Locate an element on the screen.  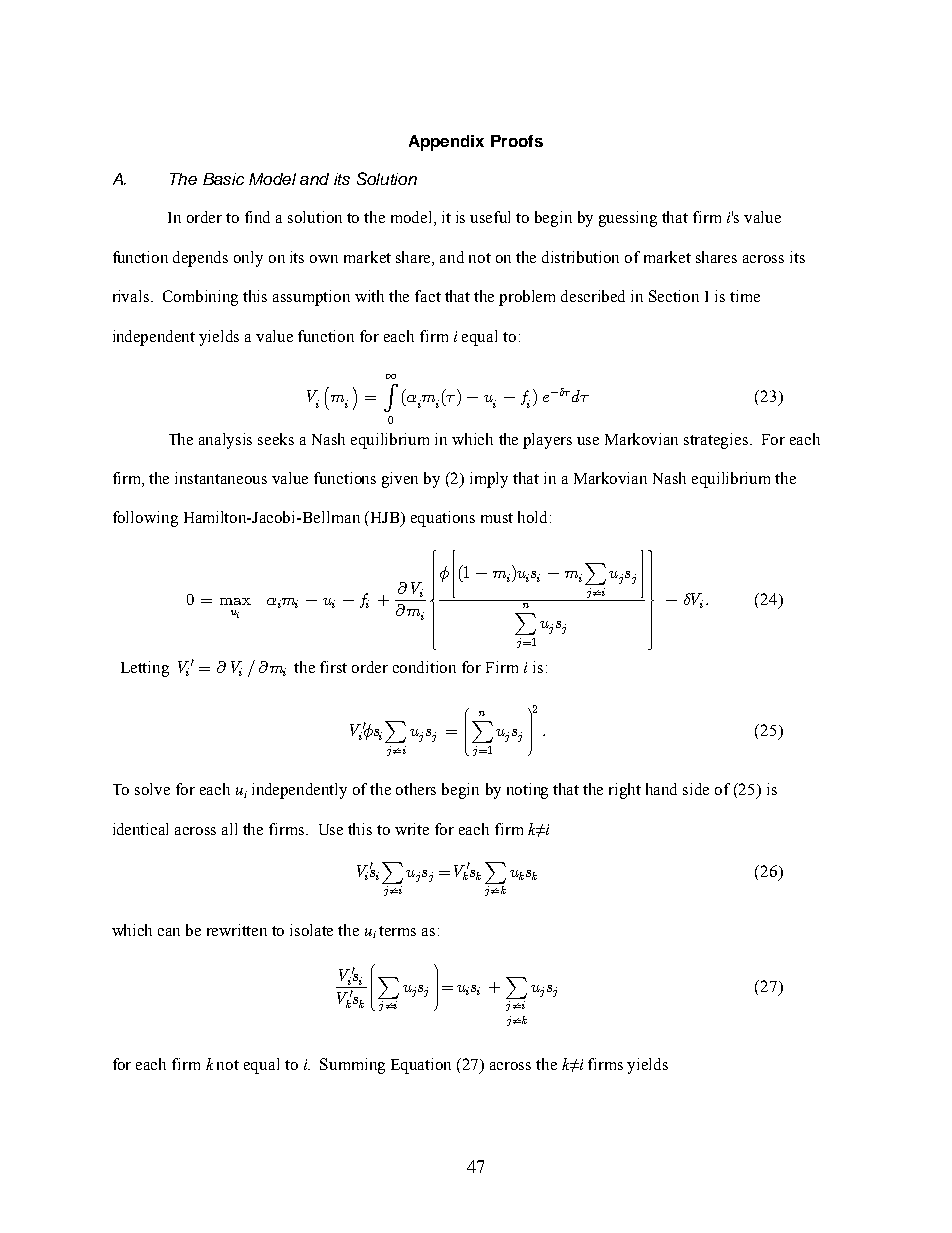
Summing is located at coordinates (352, 1066).
